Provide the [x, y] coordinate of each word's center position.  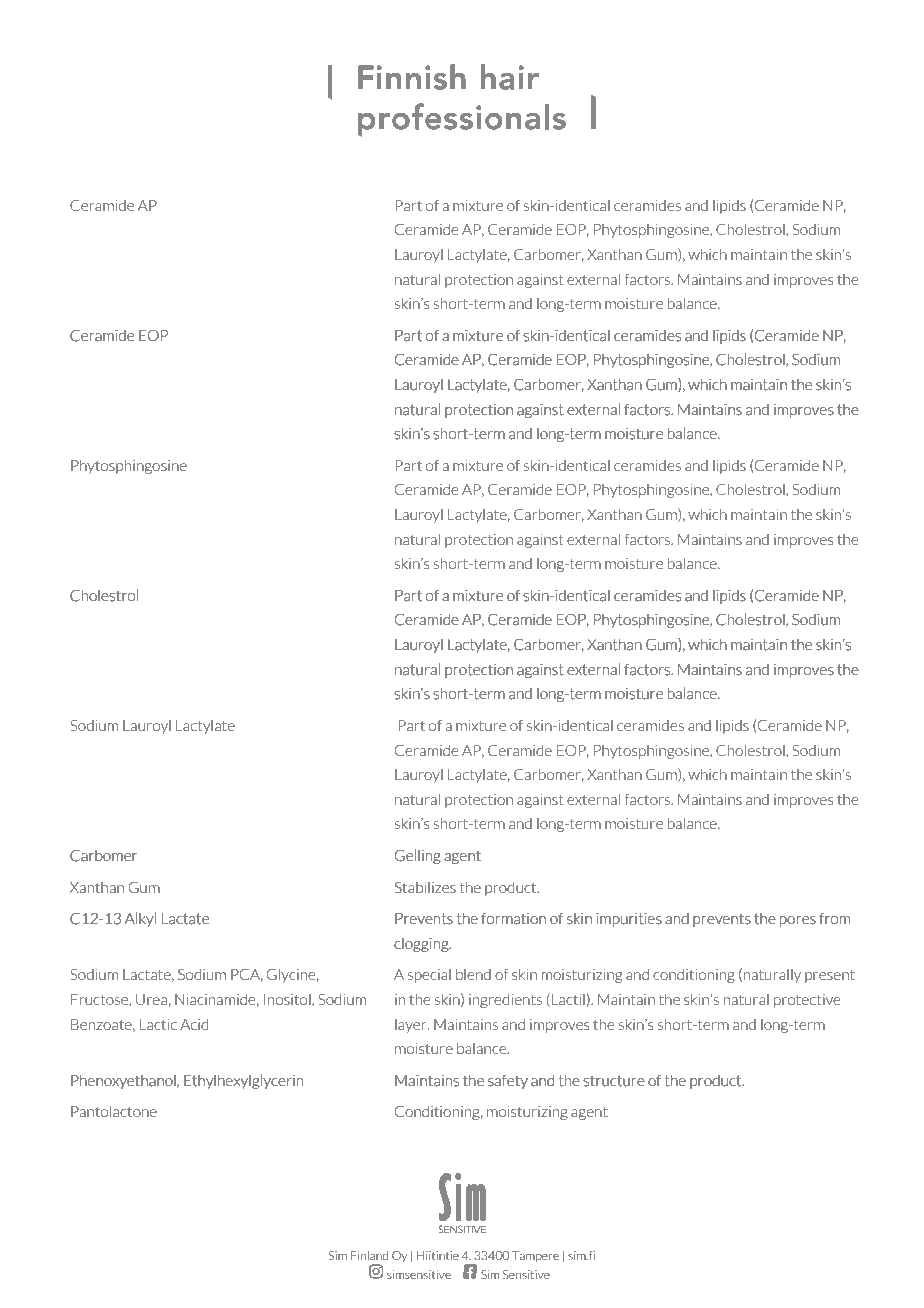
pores [798, 921]
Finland [369, 1255]
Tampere [535, 1256]
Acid [194, 1024]
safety [508, 1082]
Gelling [418, 857]
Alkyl [140, 920]
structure [614, 1081]
